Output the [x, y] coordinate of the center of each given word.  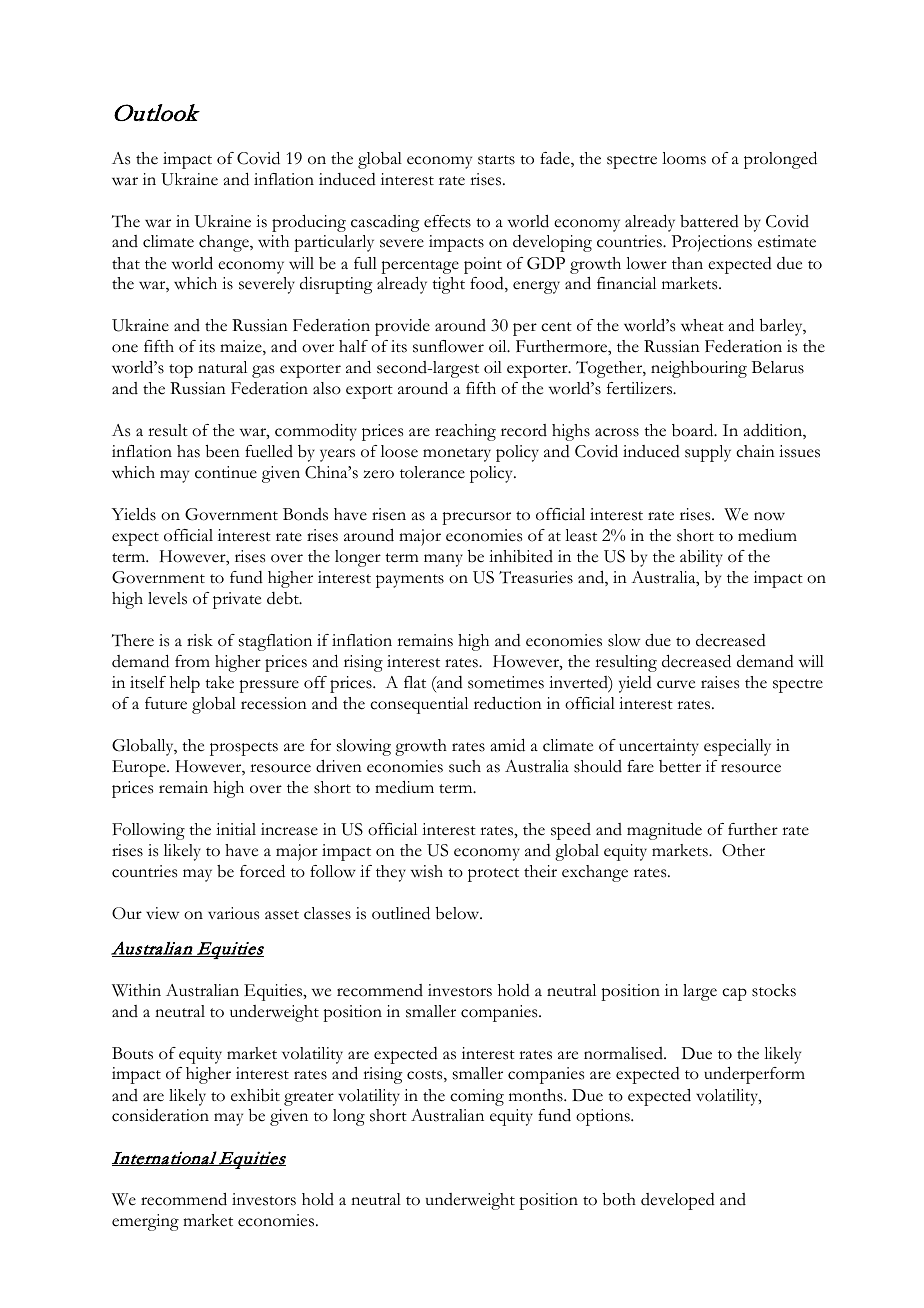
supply [708, 453]
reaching [465, 432]
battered [709, 221]
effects [447, 221]
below [459, 913]
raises [720, 682]
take [219, 682]
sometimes [506, 682]
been [223, 451]
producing [309, 223]
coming [477, 1097]
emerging [145, 1222]
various [233, 913]
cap [734, 994]
